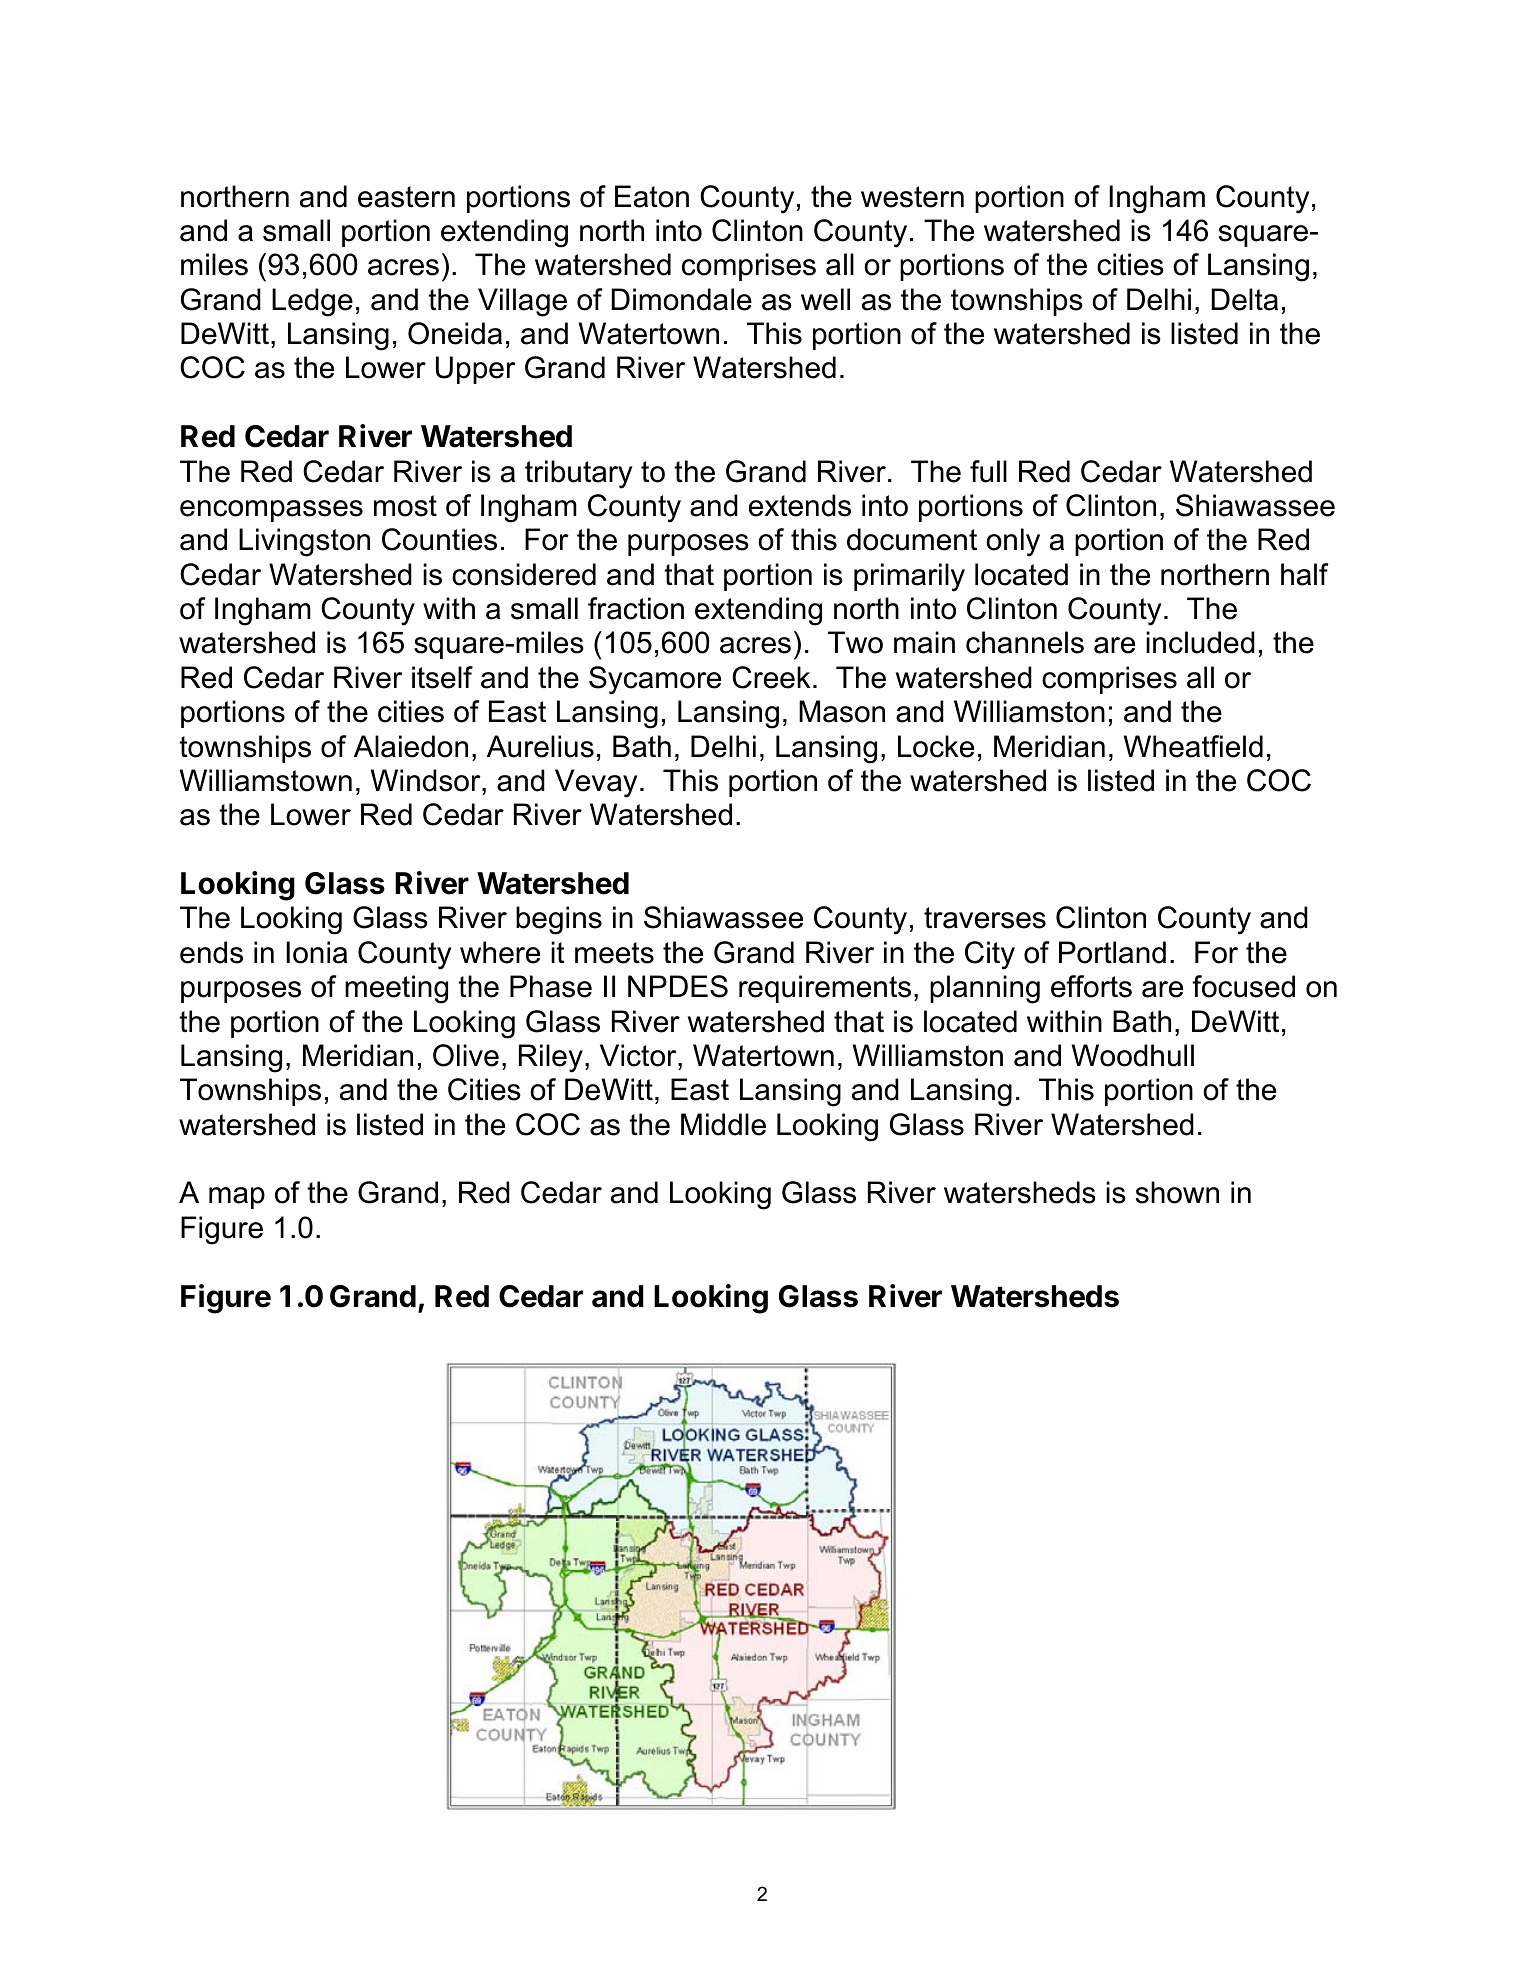 This image has width=1525, height=1973. What do you see at coordinates (442, 677) in the image?
I see `itself` at bounding box center [442, 677].
